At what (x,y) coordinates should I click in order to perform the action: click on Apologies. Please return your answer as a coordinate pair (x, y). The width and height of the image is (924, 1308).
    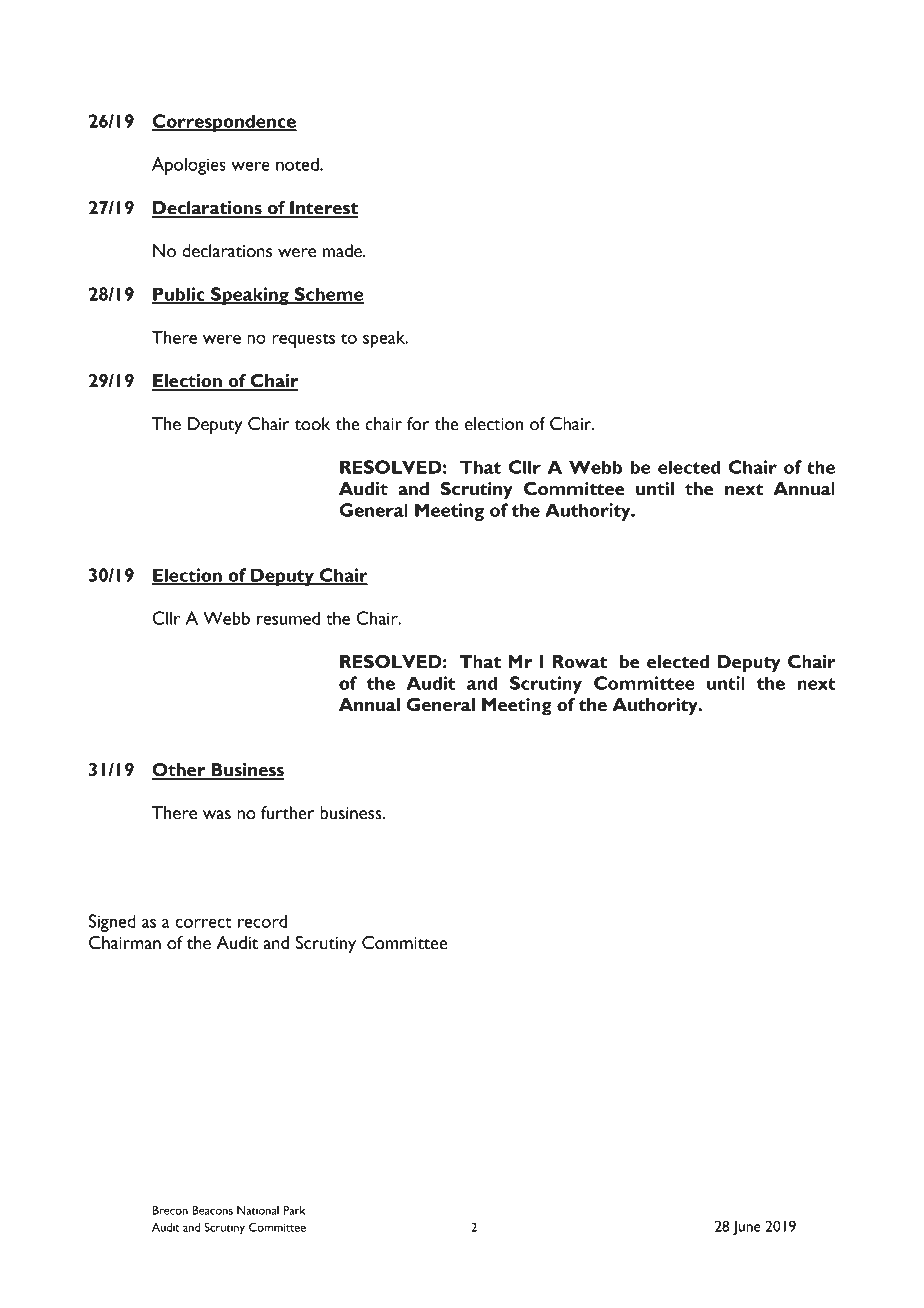
    Looking at the image, I should click on (189, 166).
